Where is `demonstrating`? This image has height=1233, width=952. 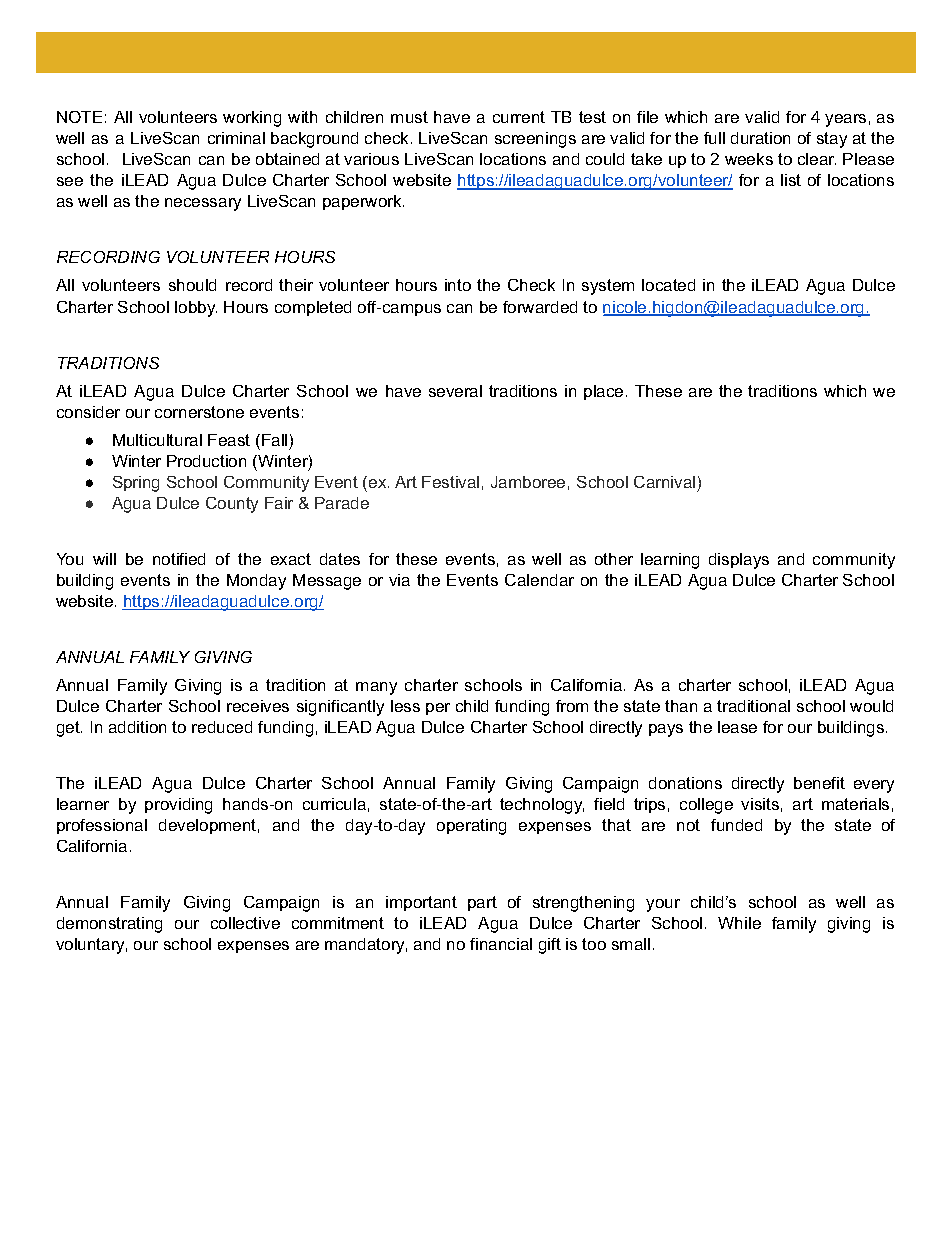 demonstrating is located at coordinates (109, 925).
